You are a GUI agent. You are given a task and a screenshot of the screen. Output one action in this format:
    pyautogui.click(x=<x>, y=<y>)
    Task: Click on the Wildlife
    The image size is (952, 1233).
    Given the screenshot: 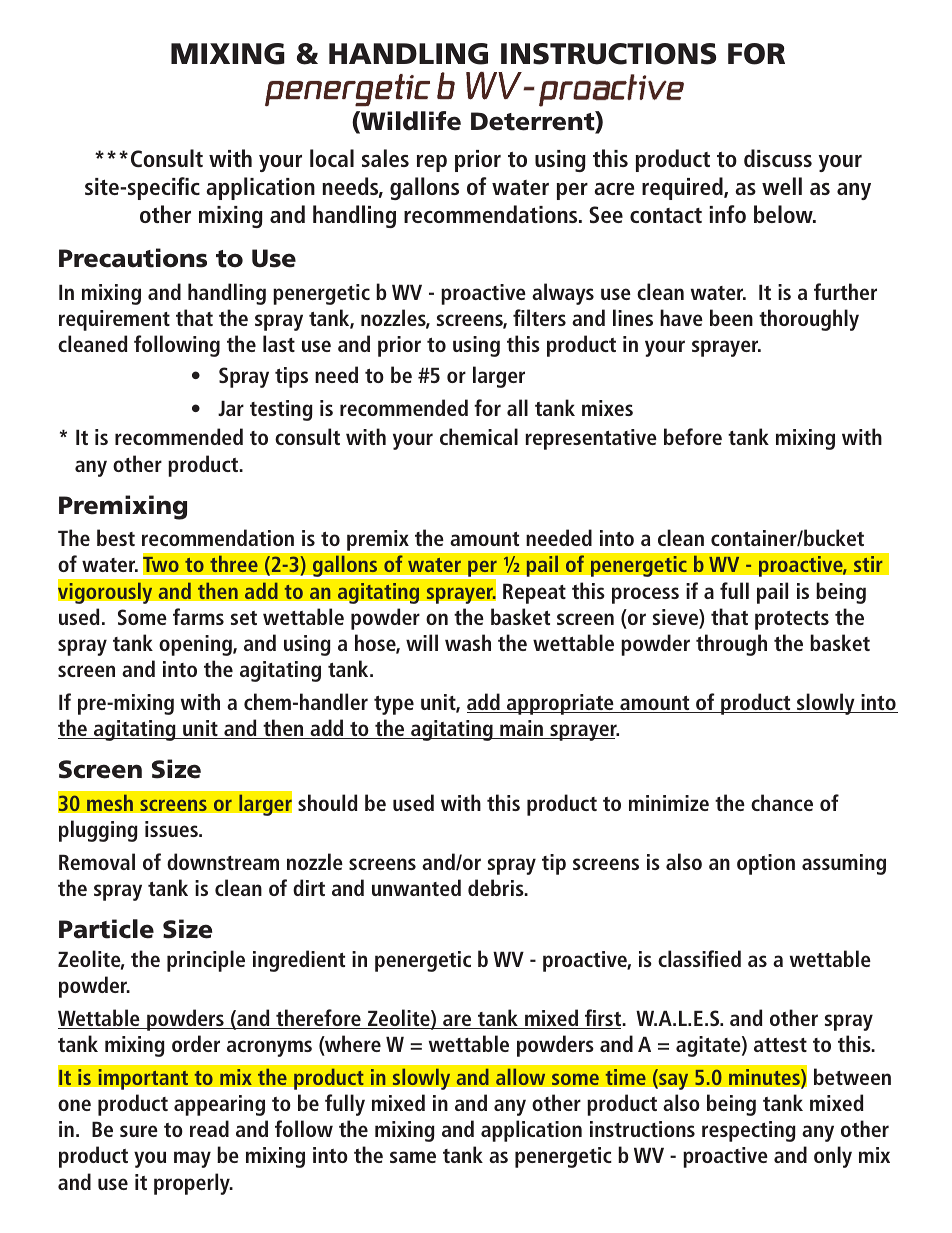 What is the action you would take?
    pyautogui.click(x=410, y=122)
